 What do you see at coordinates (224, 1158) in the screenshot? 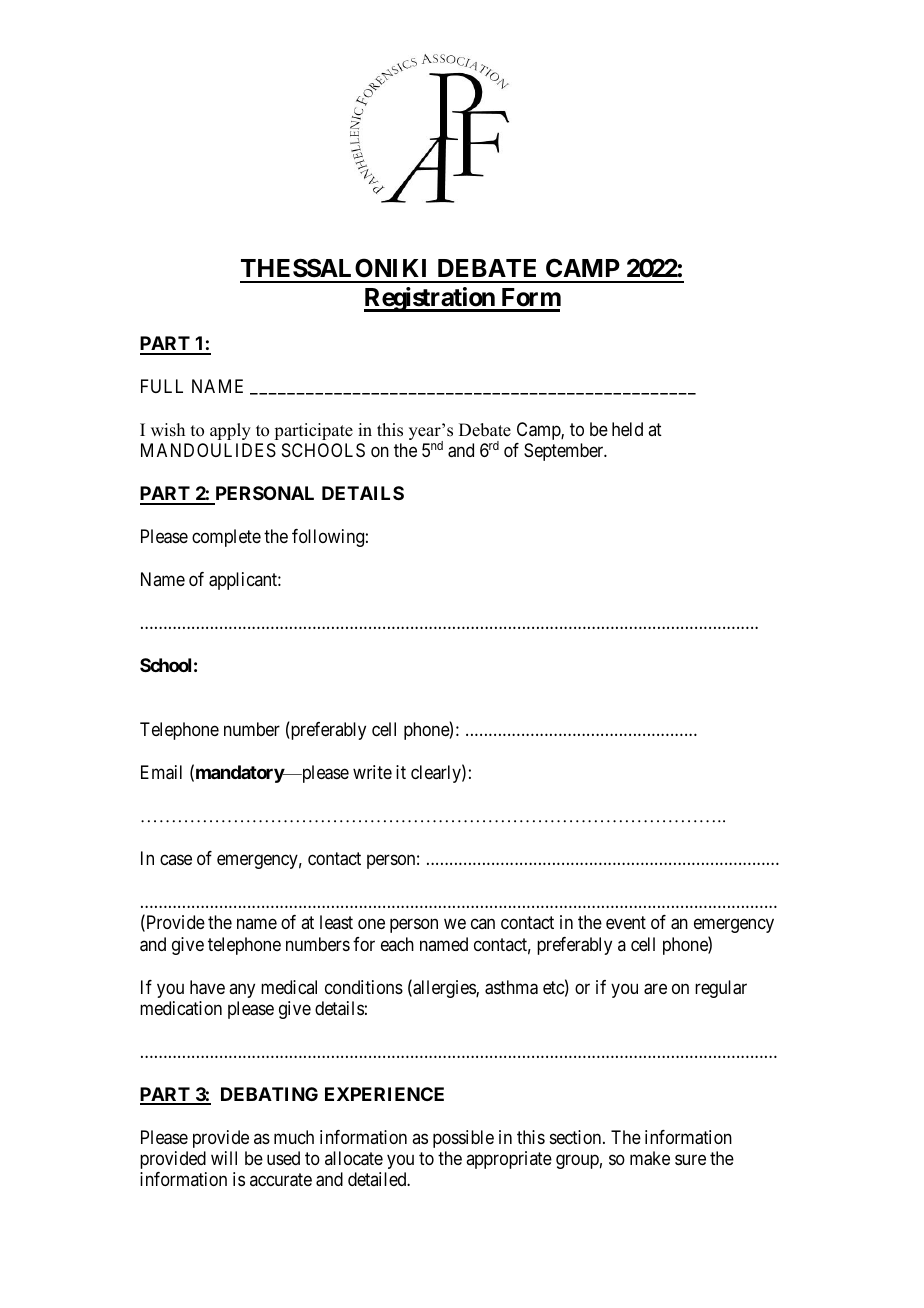
I see `will` at bounding box center [224, 1158].
